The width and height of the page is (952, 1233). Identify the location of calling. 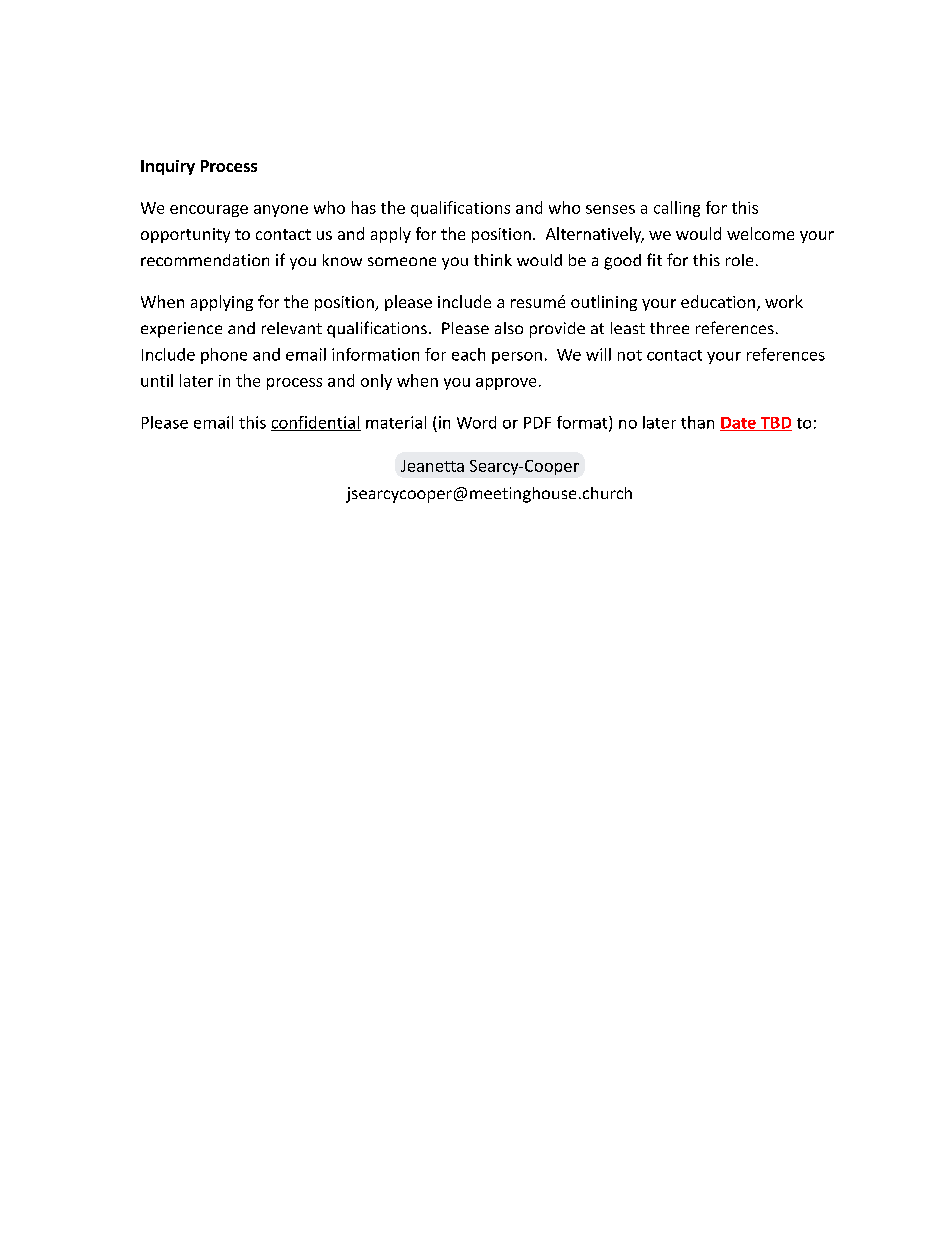
(677, 209).
